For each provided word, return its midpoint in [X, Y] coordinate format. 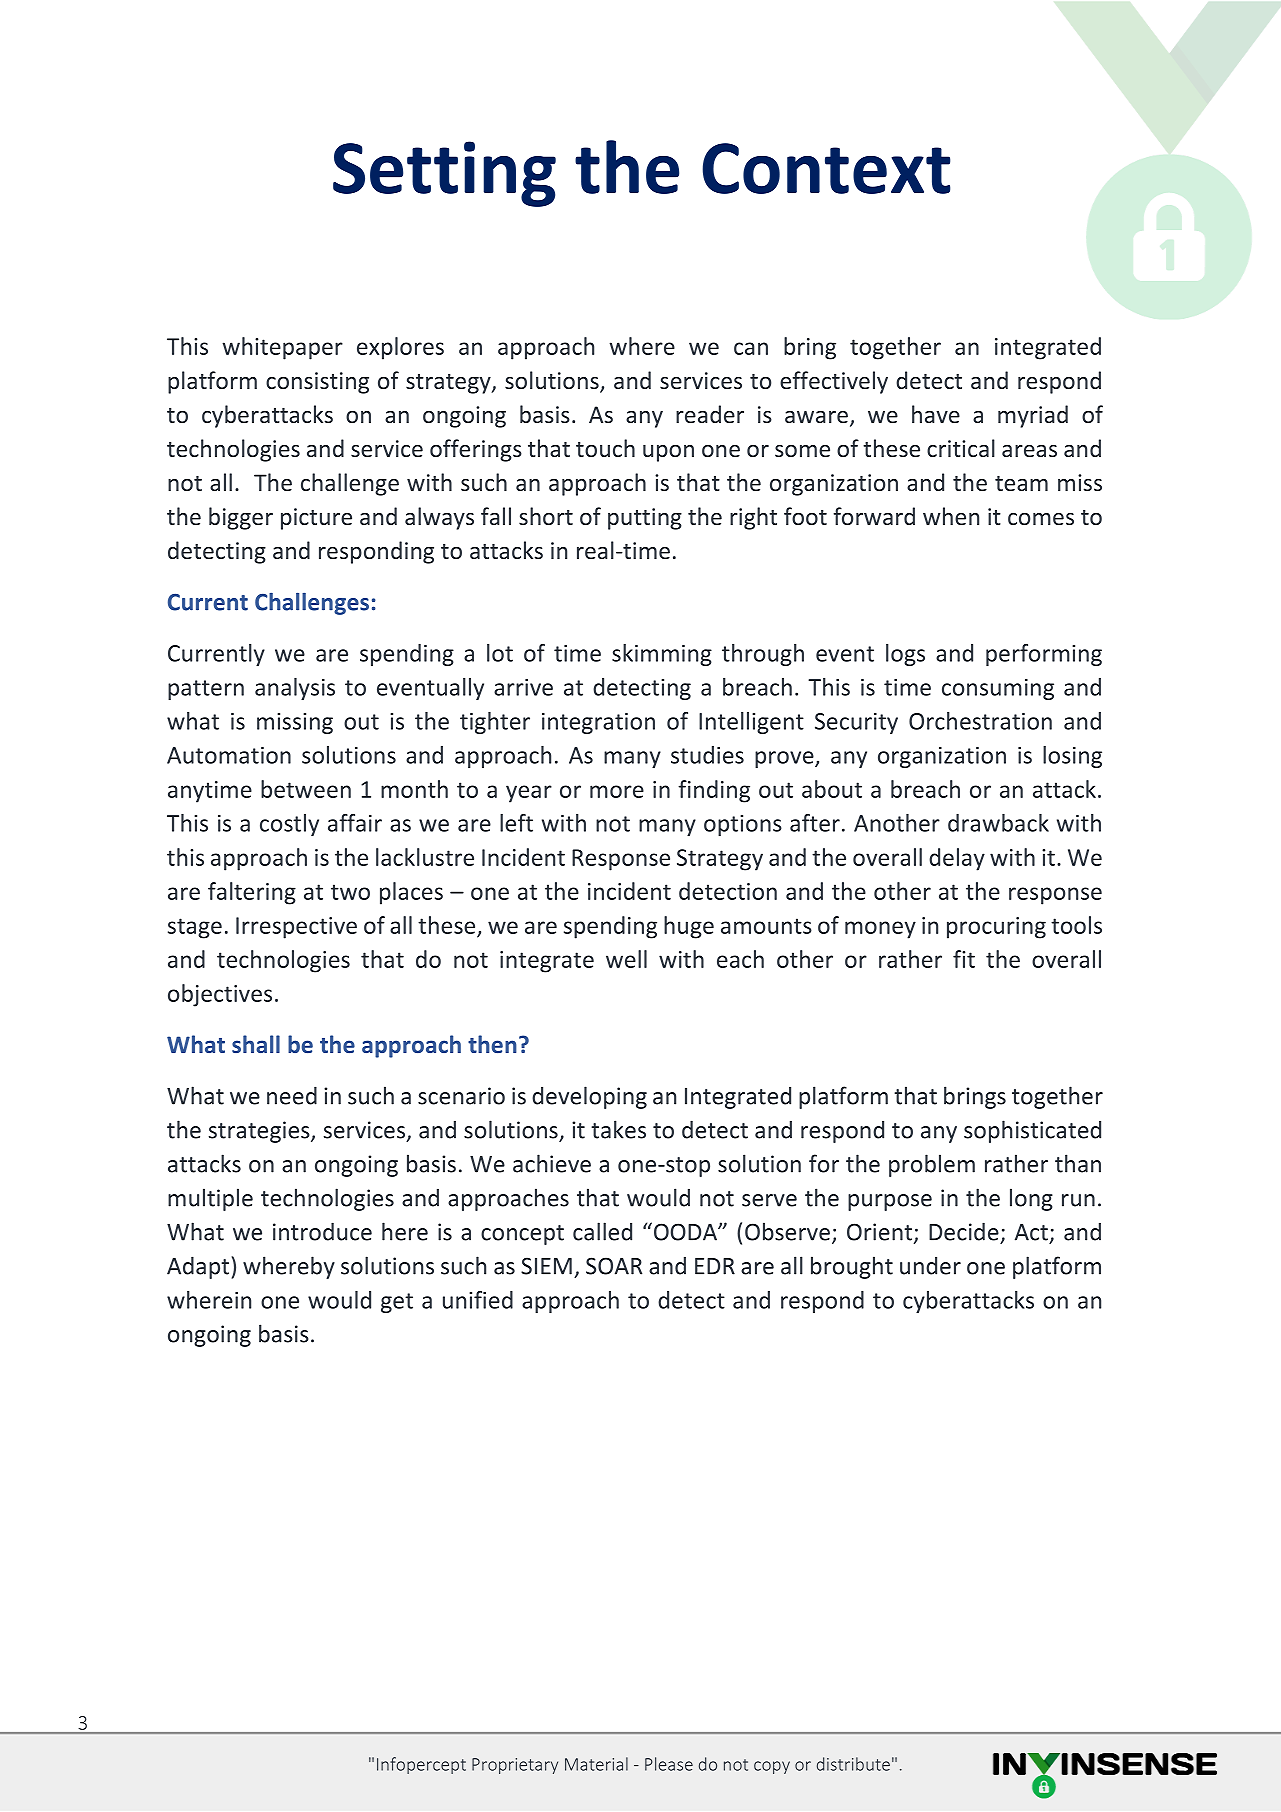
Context [826, 168]
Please [669, 1764]
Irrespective [296, 928]
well [626, 959]
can [751, 348]
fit [964, 959]
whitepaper [282, 348]
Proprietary [515, 1766]
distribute [853, 1764]
